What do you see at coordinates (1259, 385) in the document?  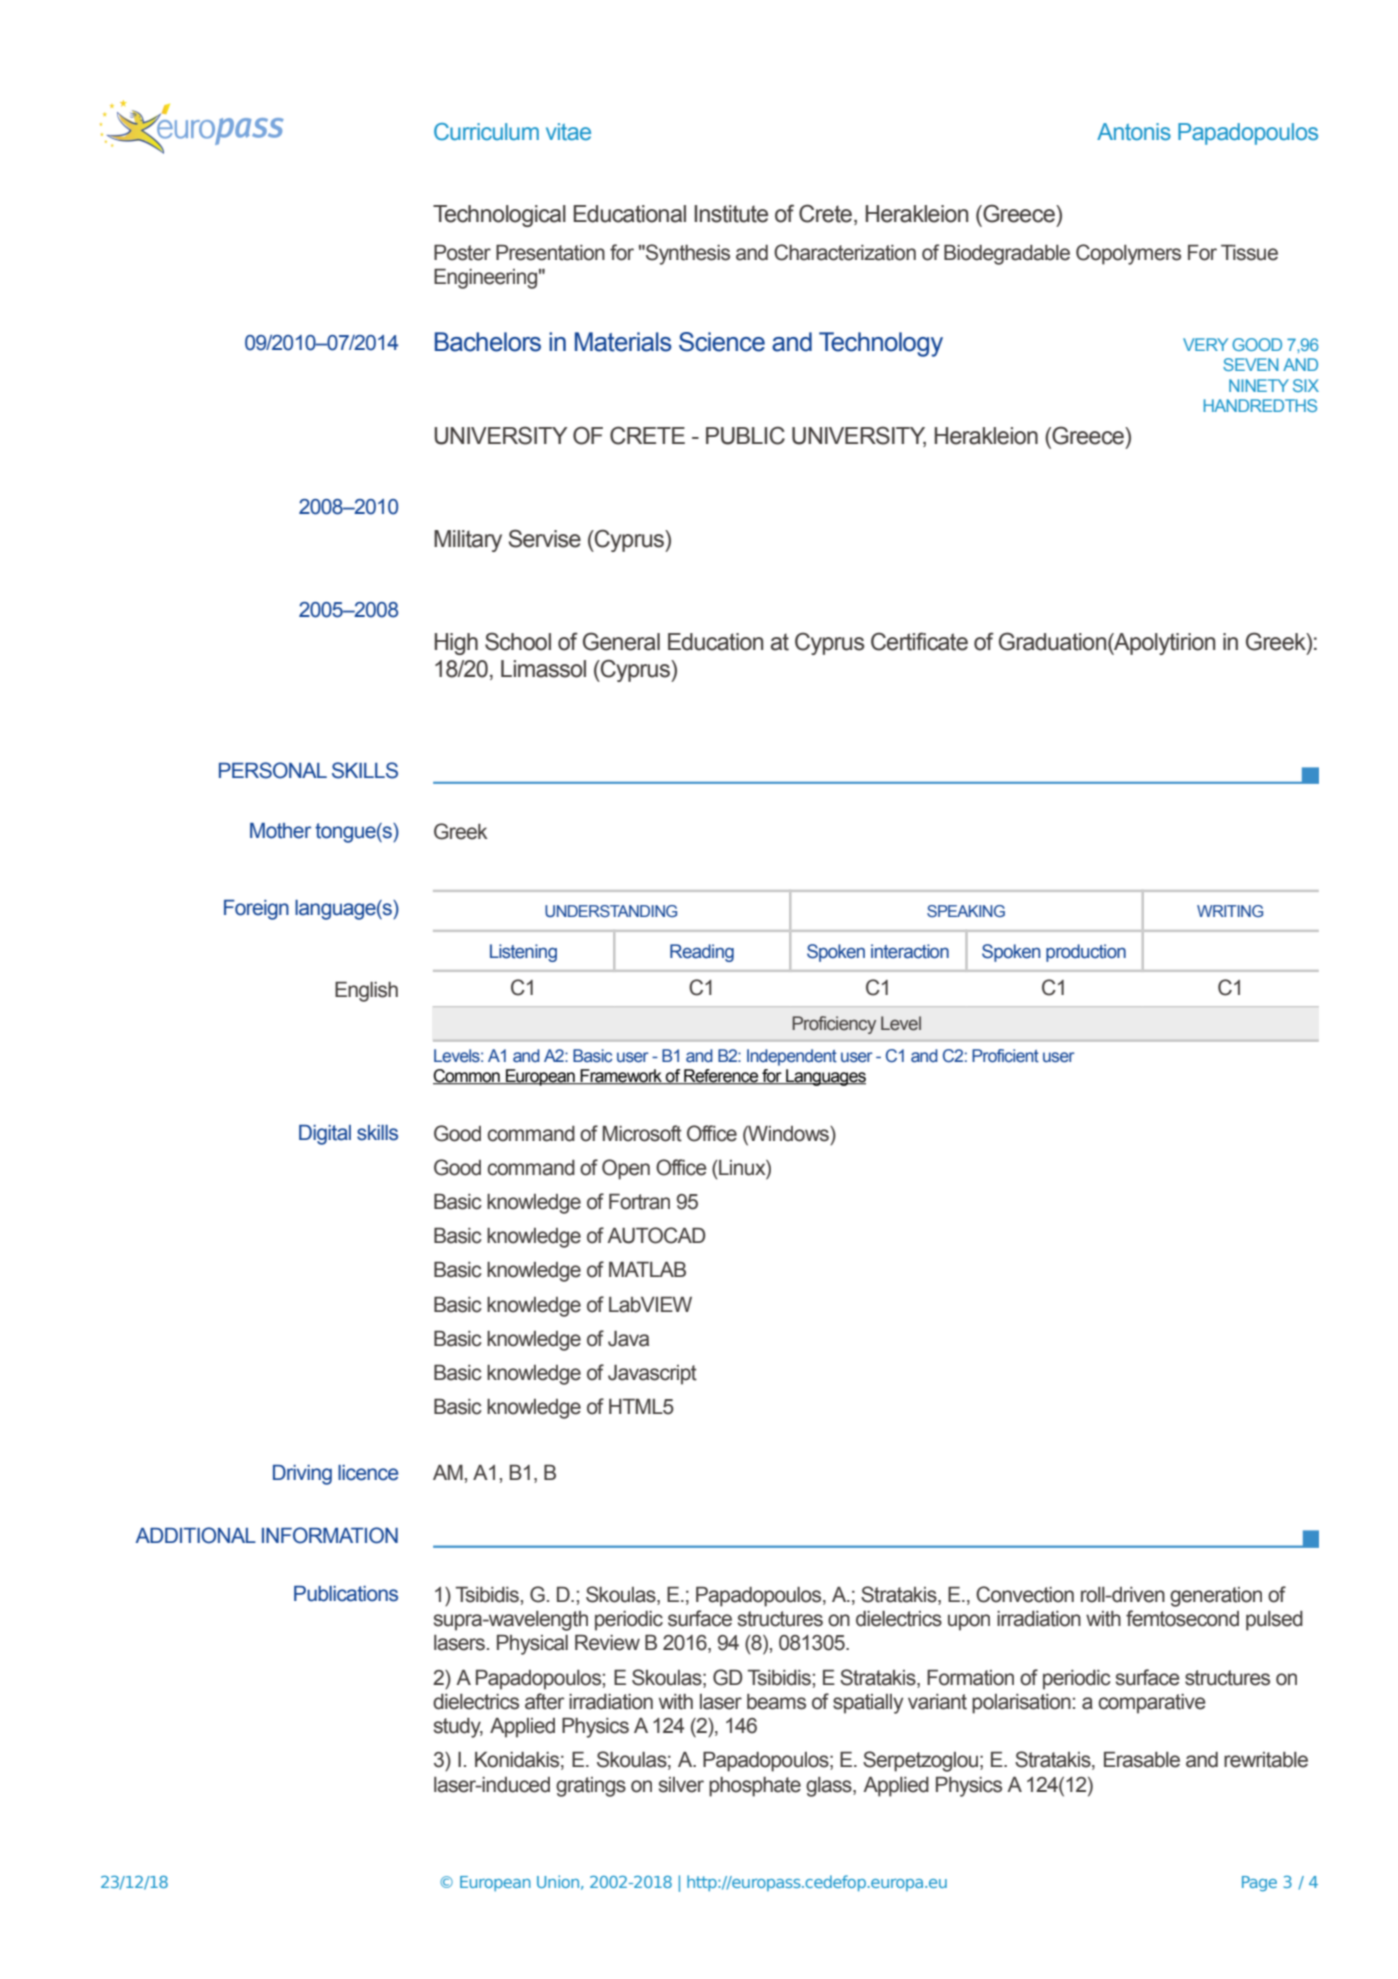 I see `NINETY` at bounding box center [1259, 385].
